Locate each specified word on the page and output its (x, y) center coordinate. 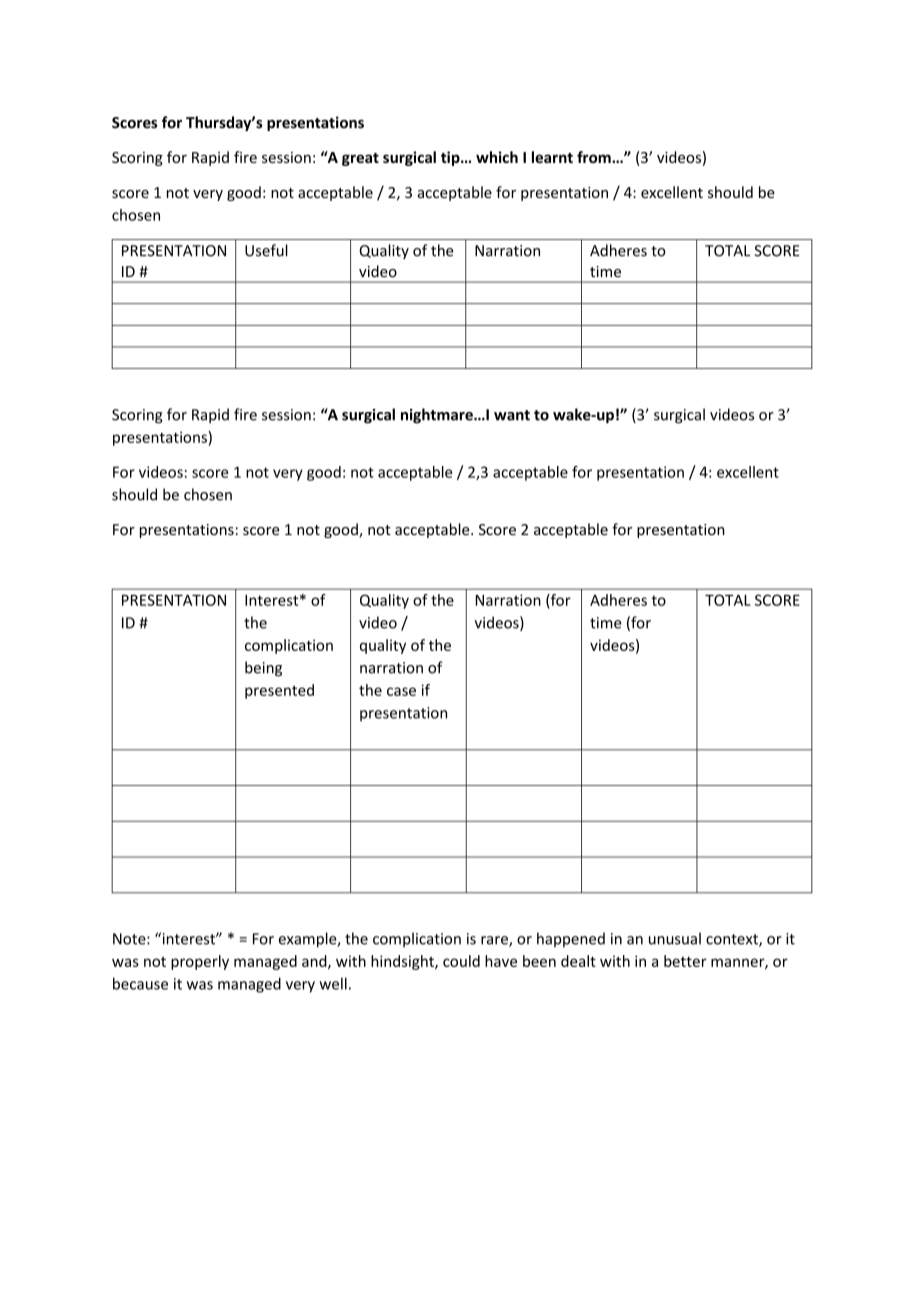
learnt (552, 157)
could (461, 961)
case (401, 691)
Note (130, 939)
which (497, 157)
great (360, 159)
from (595, 157)
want (512, 415)
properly (200, 962)
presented (279, 691)
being (263, 669)
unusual (675, 938)
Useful (266, 250)
